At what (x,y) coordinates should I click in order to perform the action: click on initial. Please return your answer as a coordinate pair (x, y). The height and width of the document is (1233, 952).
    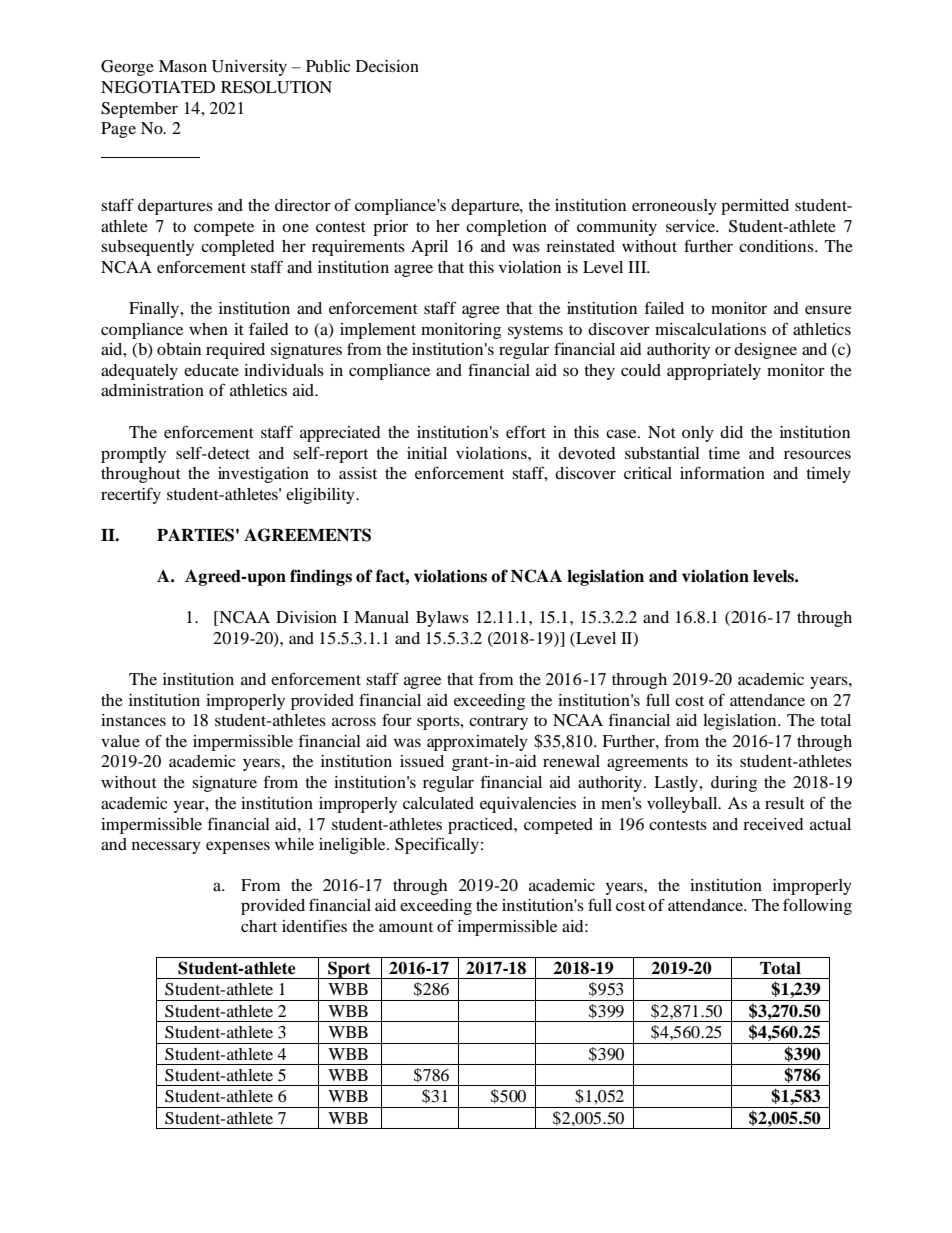
    Looking at the image, I should click on (427, 453).
